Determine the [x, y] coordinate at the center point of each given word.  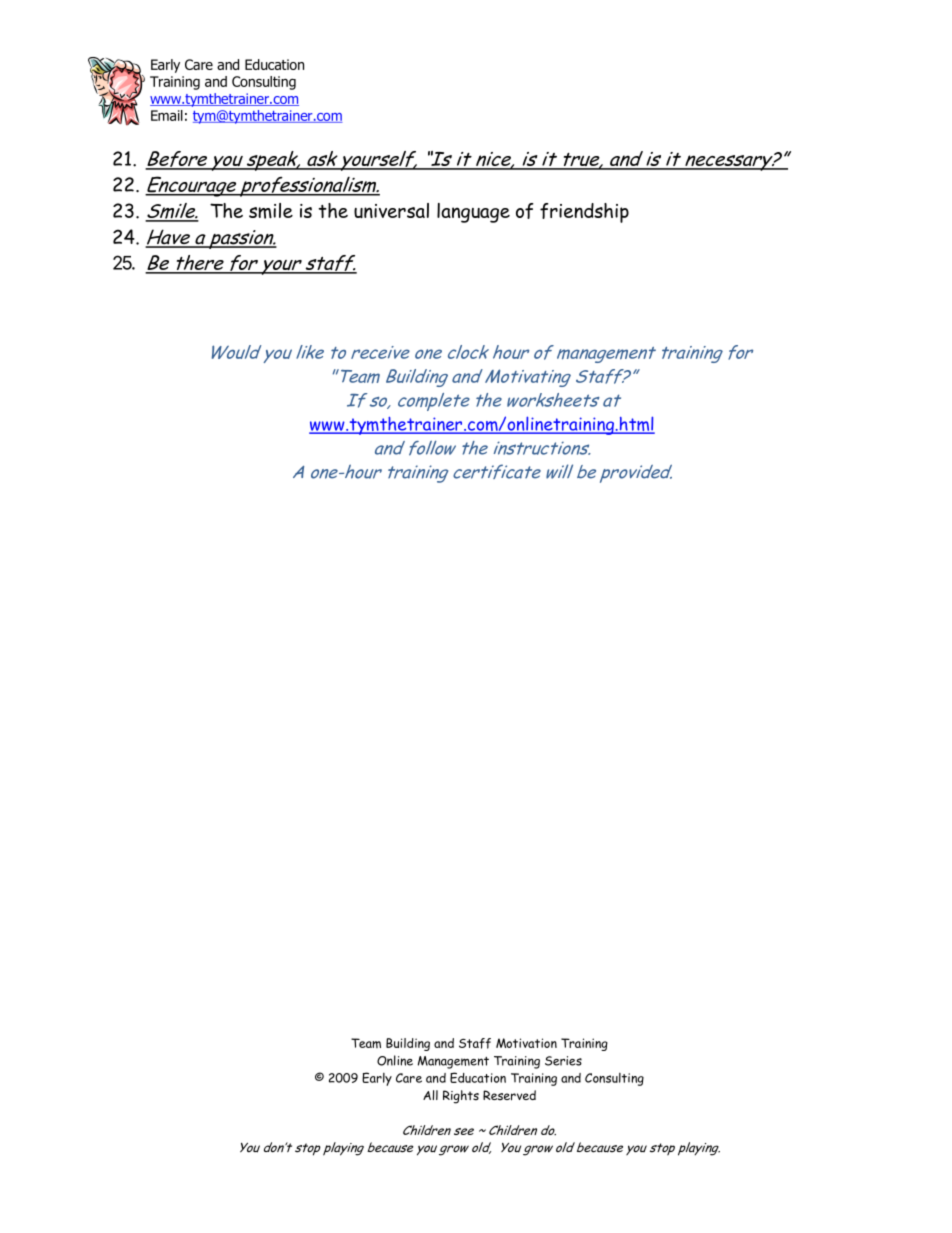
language [473, 213]
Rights [461, 1097]
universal [391, 210]
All [430, 1095]
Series [563, 1061]
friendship [584, 213]
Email [167, 115]
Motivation [526, 1043]
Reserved [509, 1095]
